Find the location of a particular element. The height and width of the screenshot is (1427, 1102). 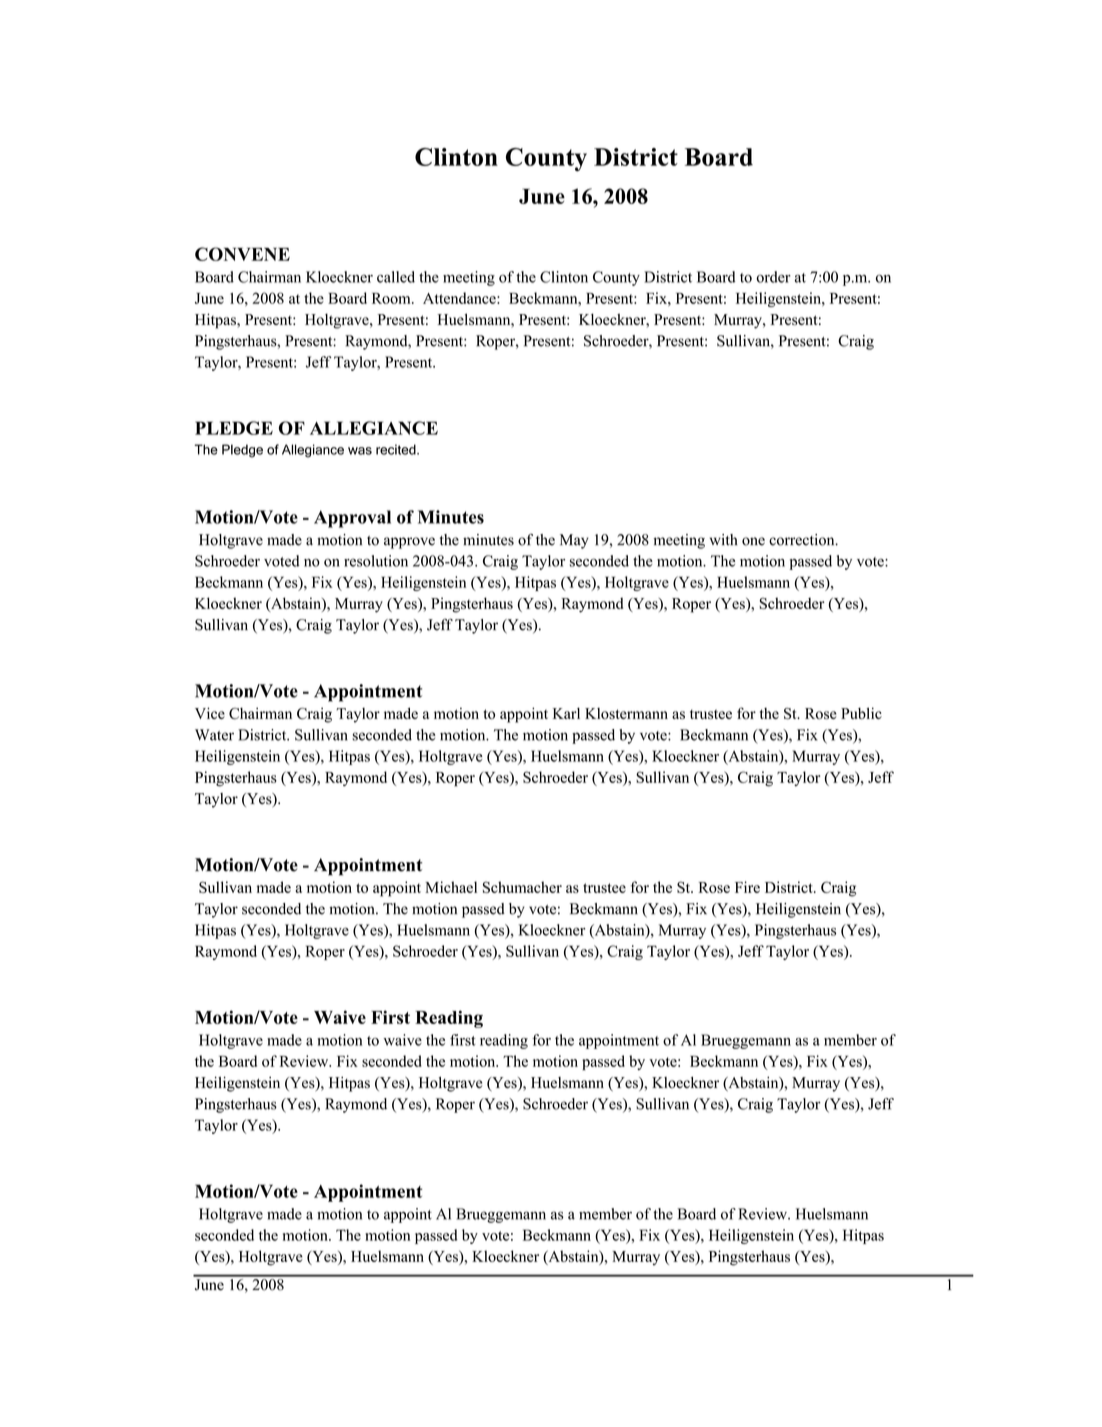

Fire is located at coordinates (747, 887).
